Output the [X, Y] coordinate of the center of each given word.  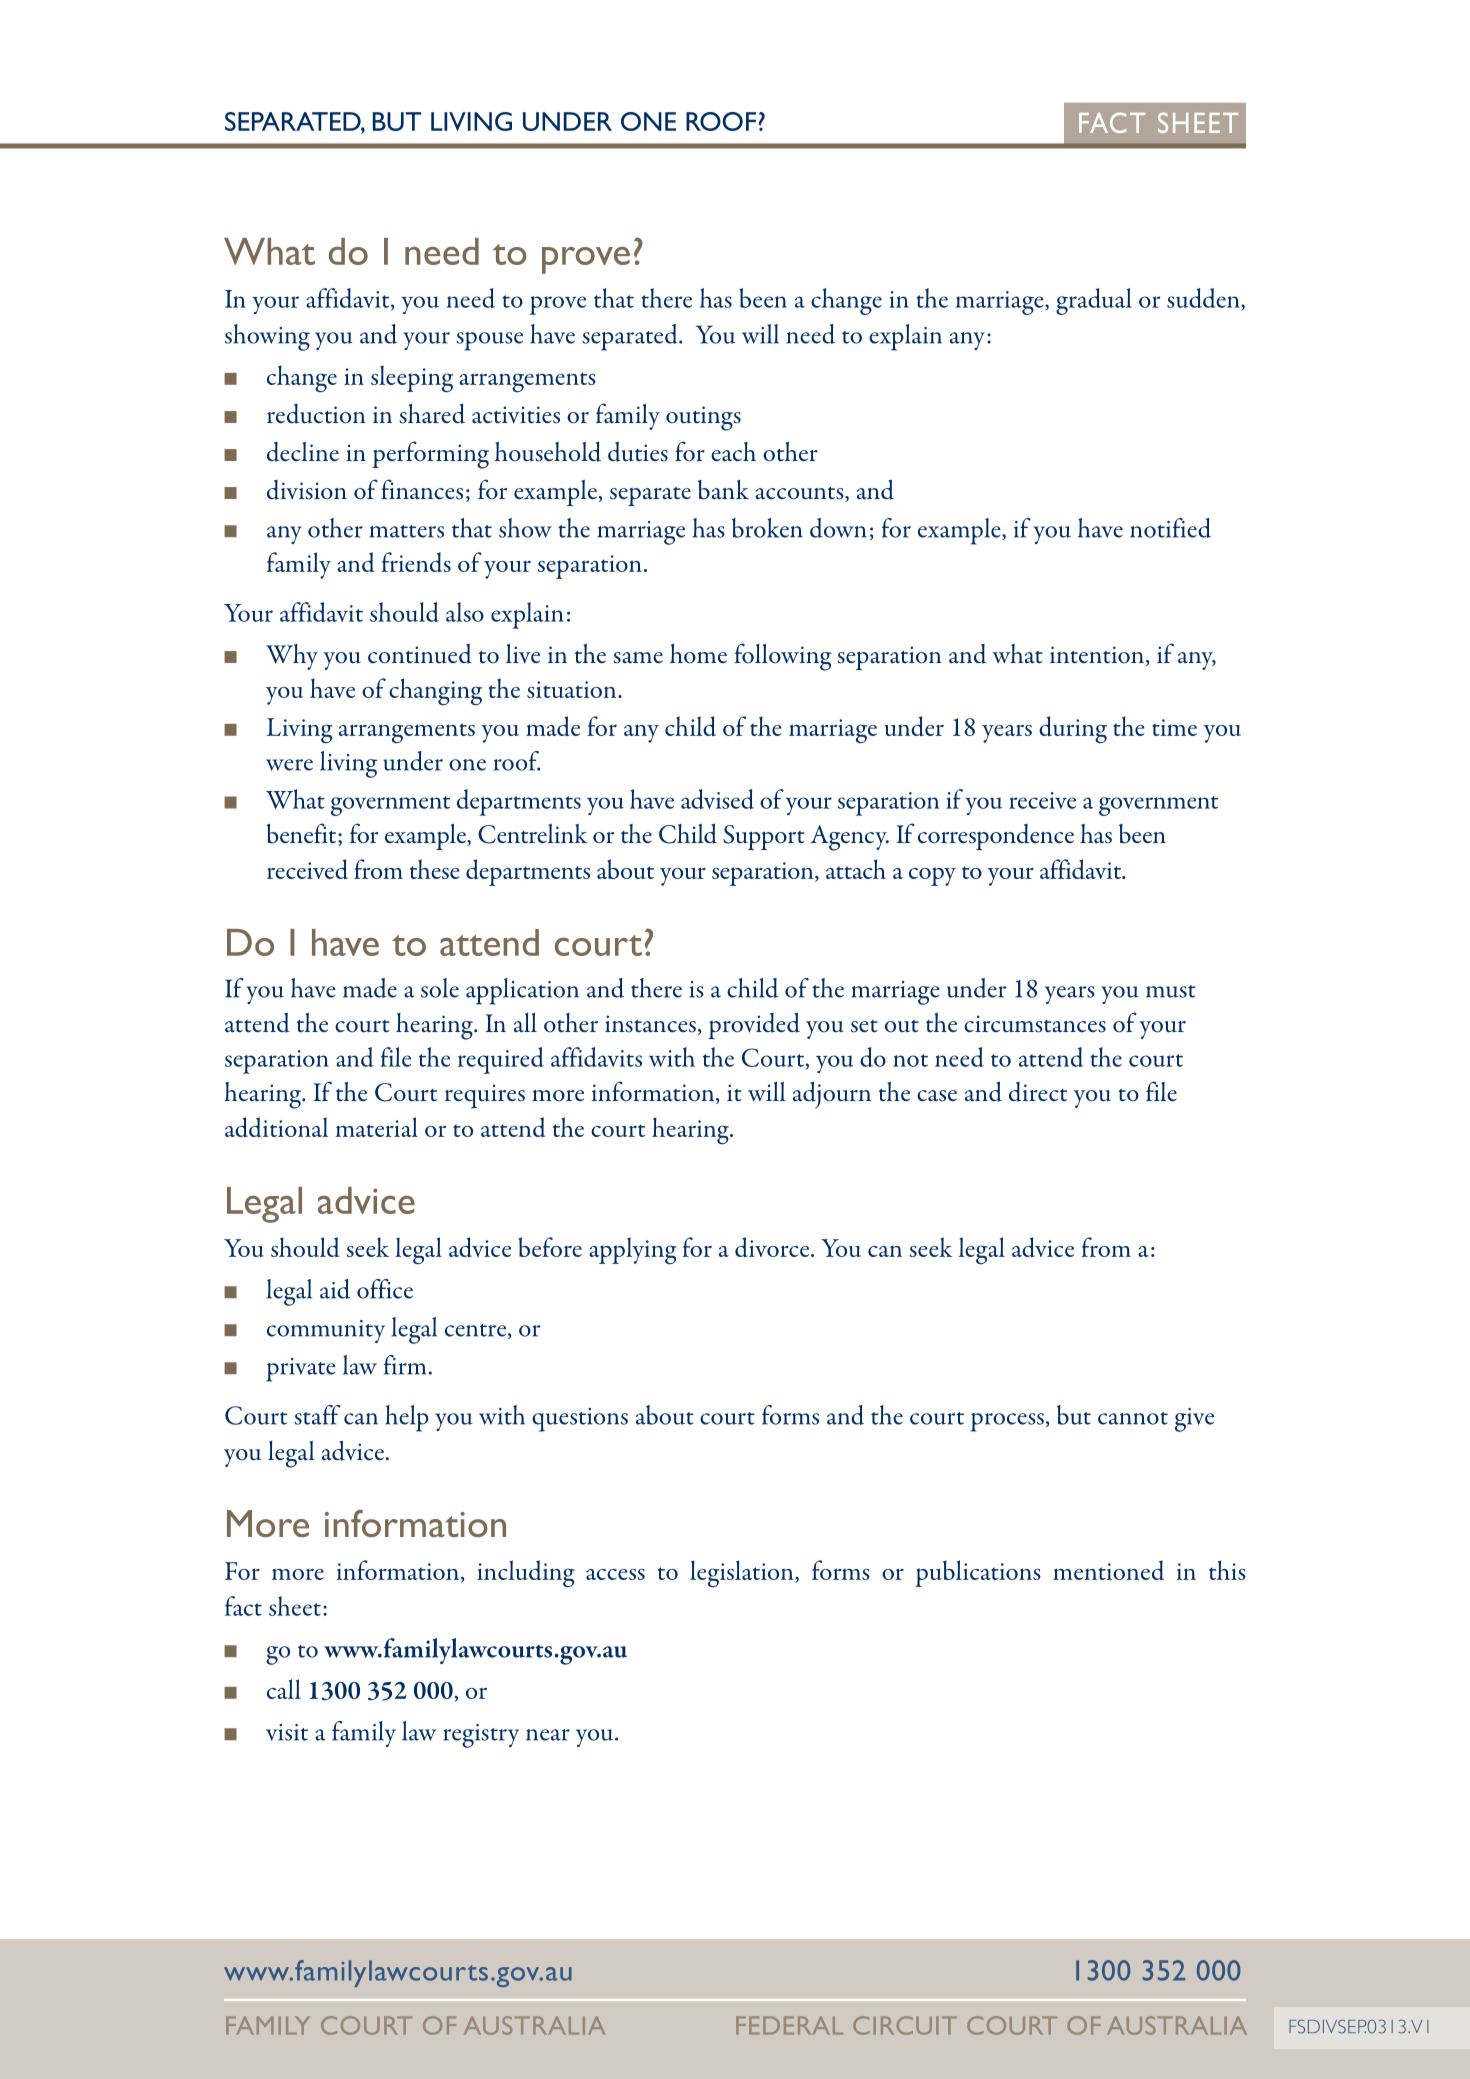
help [407, 1418]
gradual [1094, 301]
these [435, 869]
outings [703, 418]
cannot [1133, 1418]
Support [764, 837]
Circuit [905, 2025]
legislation [743, 1574]
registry [481, 1736]
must [1171, 991]
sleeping [412, 379]
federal [789, 2025]
